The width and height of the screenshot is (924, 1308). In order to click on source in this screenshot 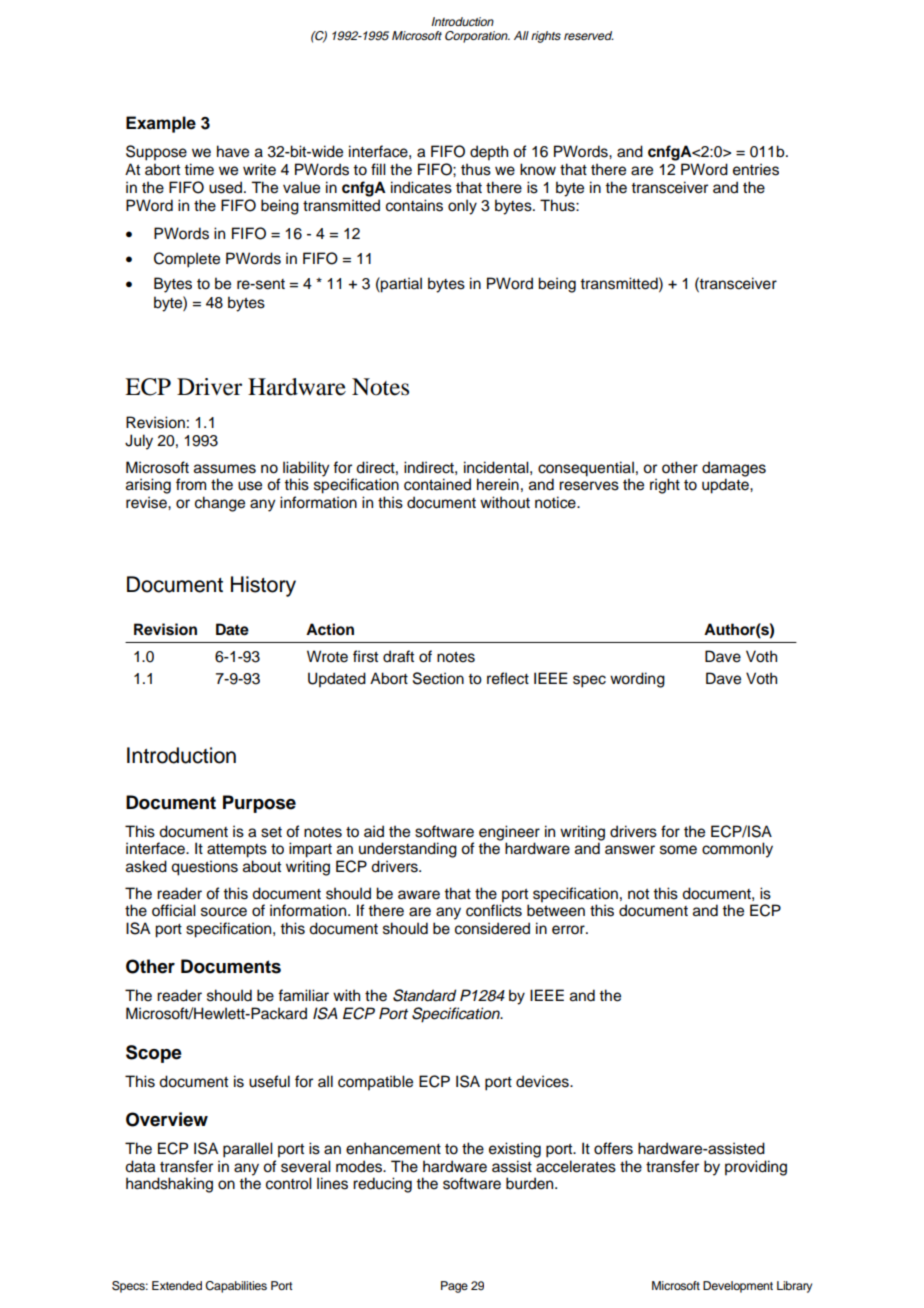, I will do `click(224, 912)`.
